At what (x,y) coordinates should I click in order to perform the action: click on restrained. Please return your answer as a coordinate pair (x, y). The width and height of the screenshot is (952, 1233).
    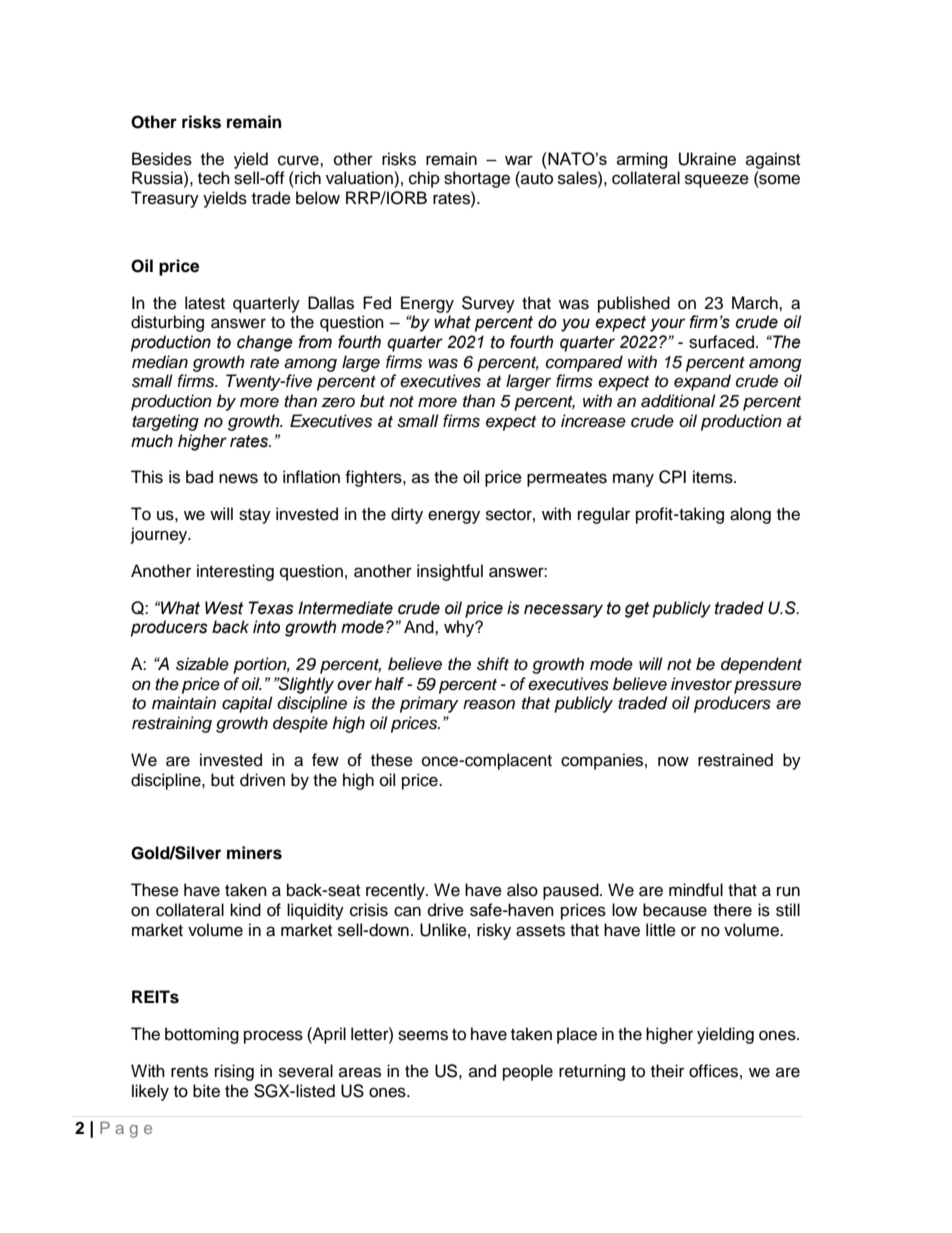
    Looking at the image, I should click on (735, 760).
